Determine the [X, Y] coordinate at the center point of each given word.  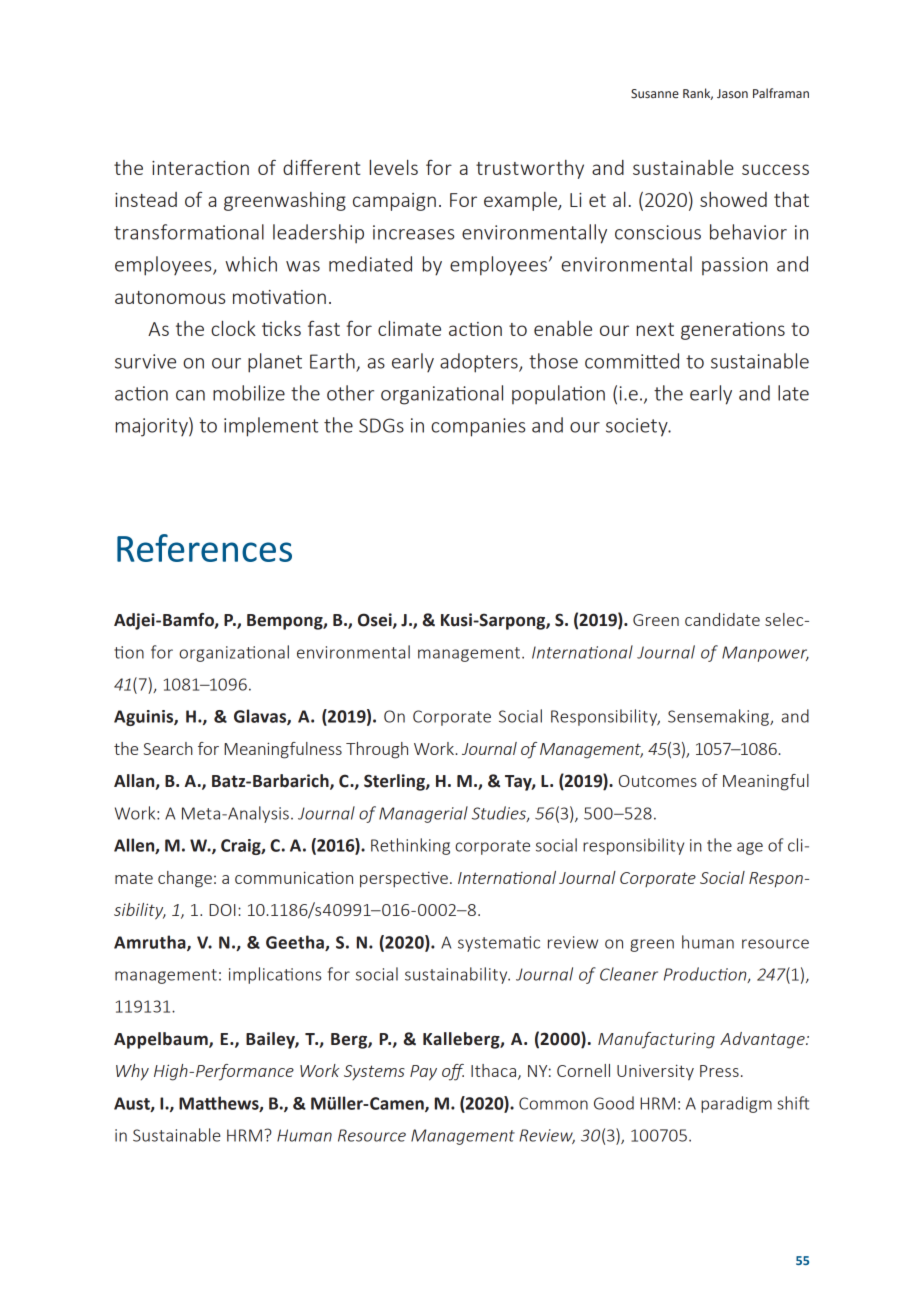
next [655, 329]
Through [377, 750]
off [453, 1072]
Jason [732, 94]
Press [719, 1071]
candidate [722, 619]
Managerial [423, 814]
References [204, 548]
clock [233, 328]
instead [146, 199]
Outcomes [658, 781]
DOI [222, 910]
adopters [480, 363]
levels [394, 167]
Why [132, 1072]
